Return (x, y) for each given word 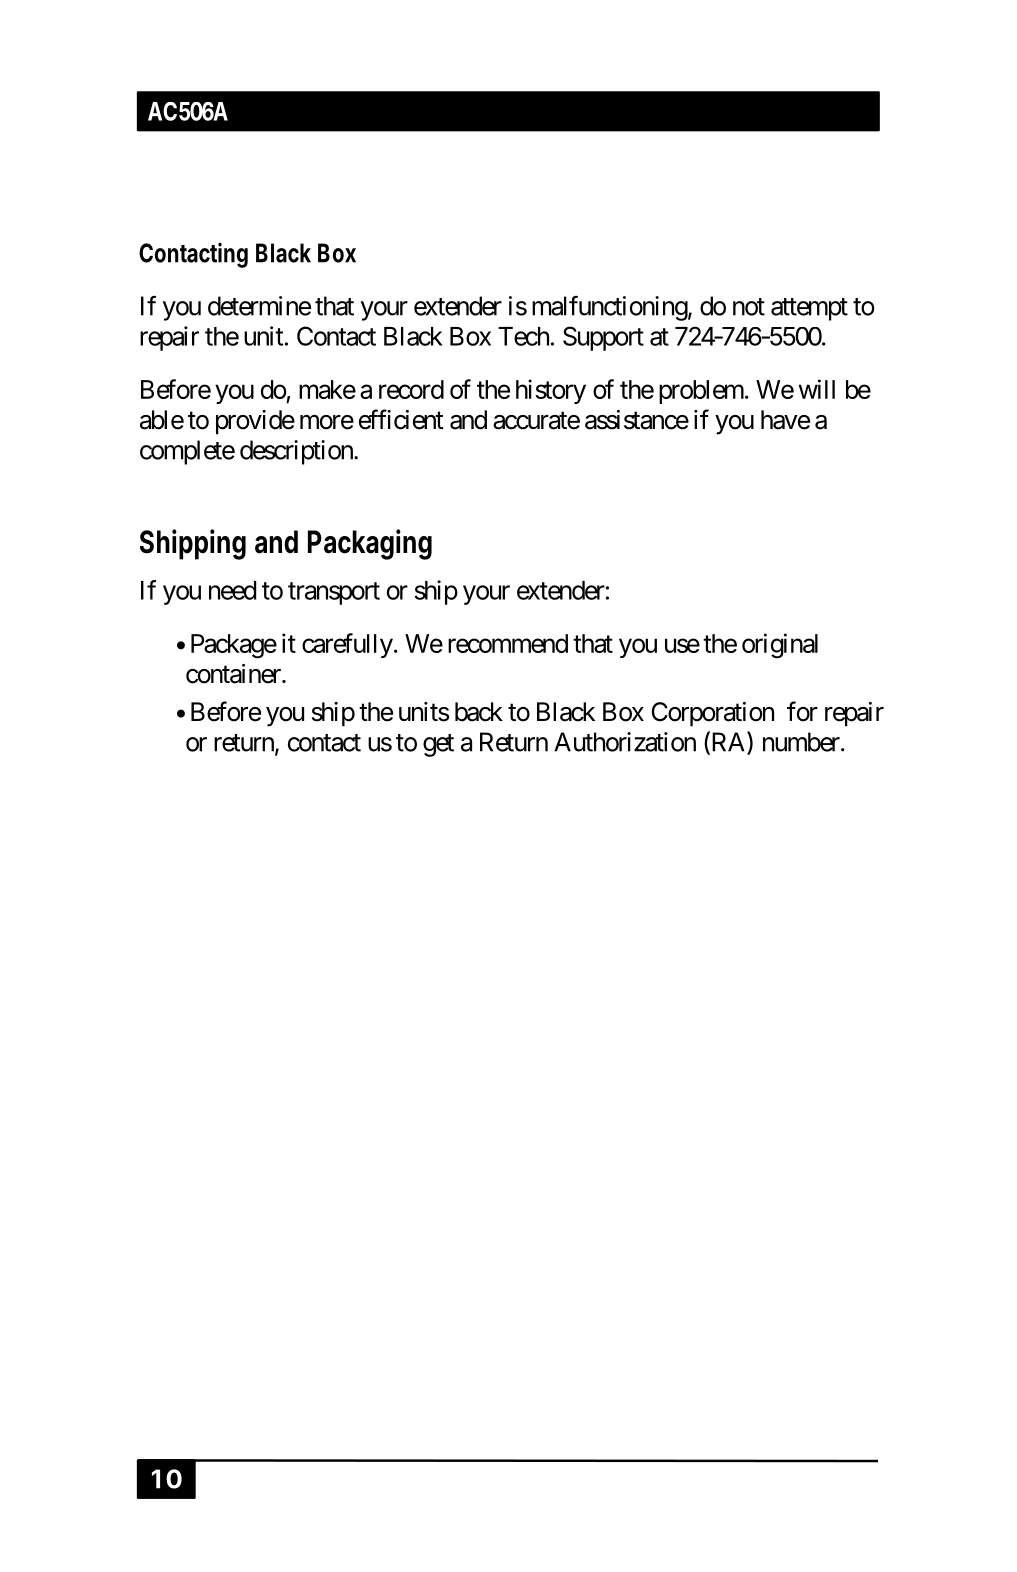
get (438, 745)
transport (334, 593)
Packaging (370, 544)
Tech (523, 336)
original (780, 646)
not (749, 307)
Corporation (712, 714)
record (411, 389)
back (479, 712)
